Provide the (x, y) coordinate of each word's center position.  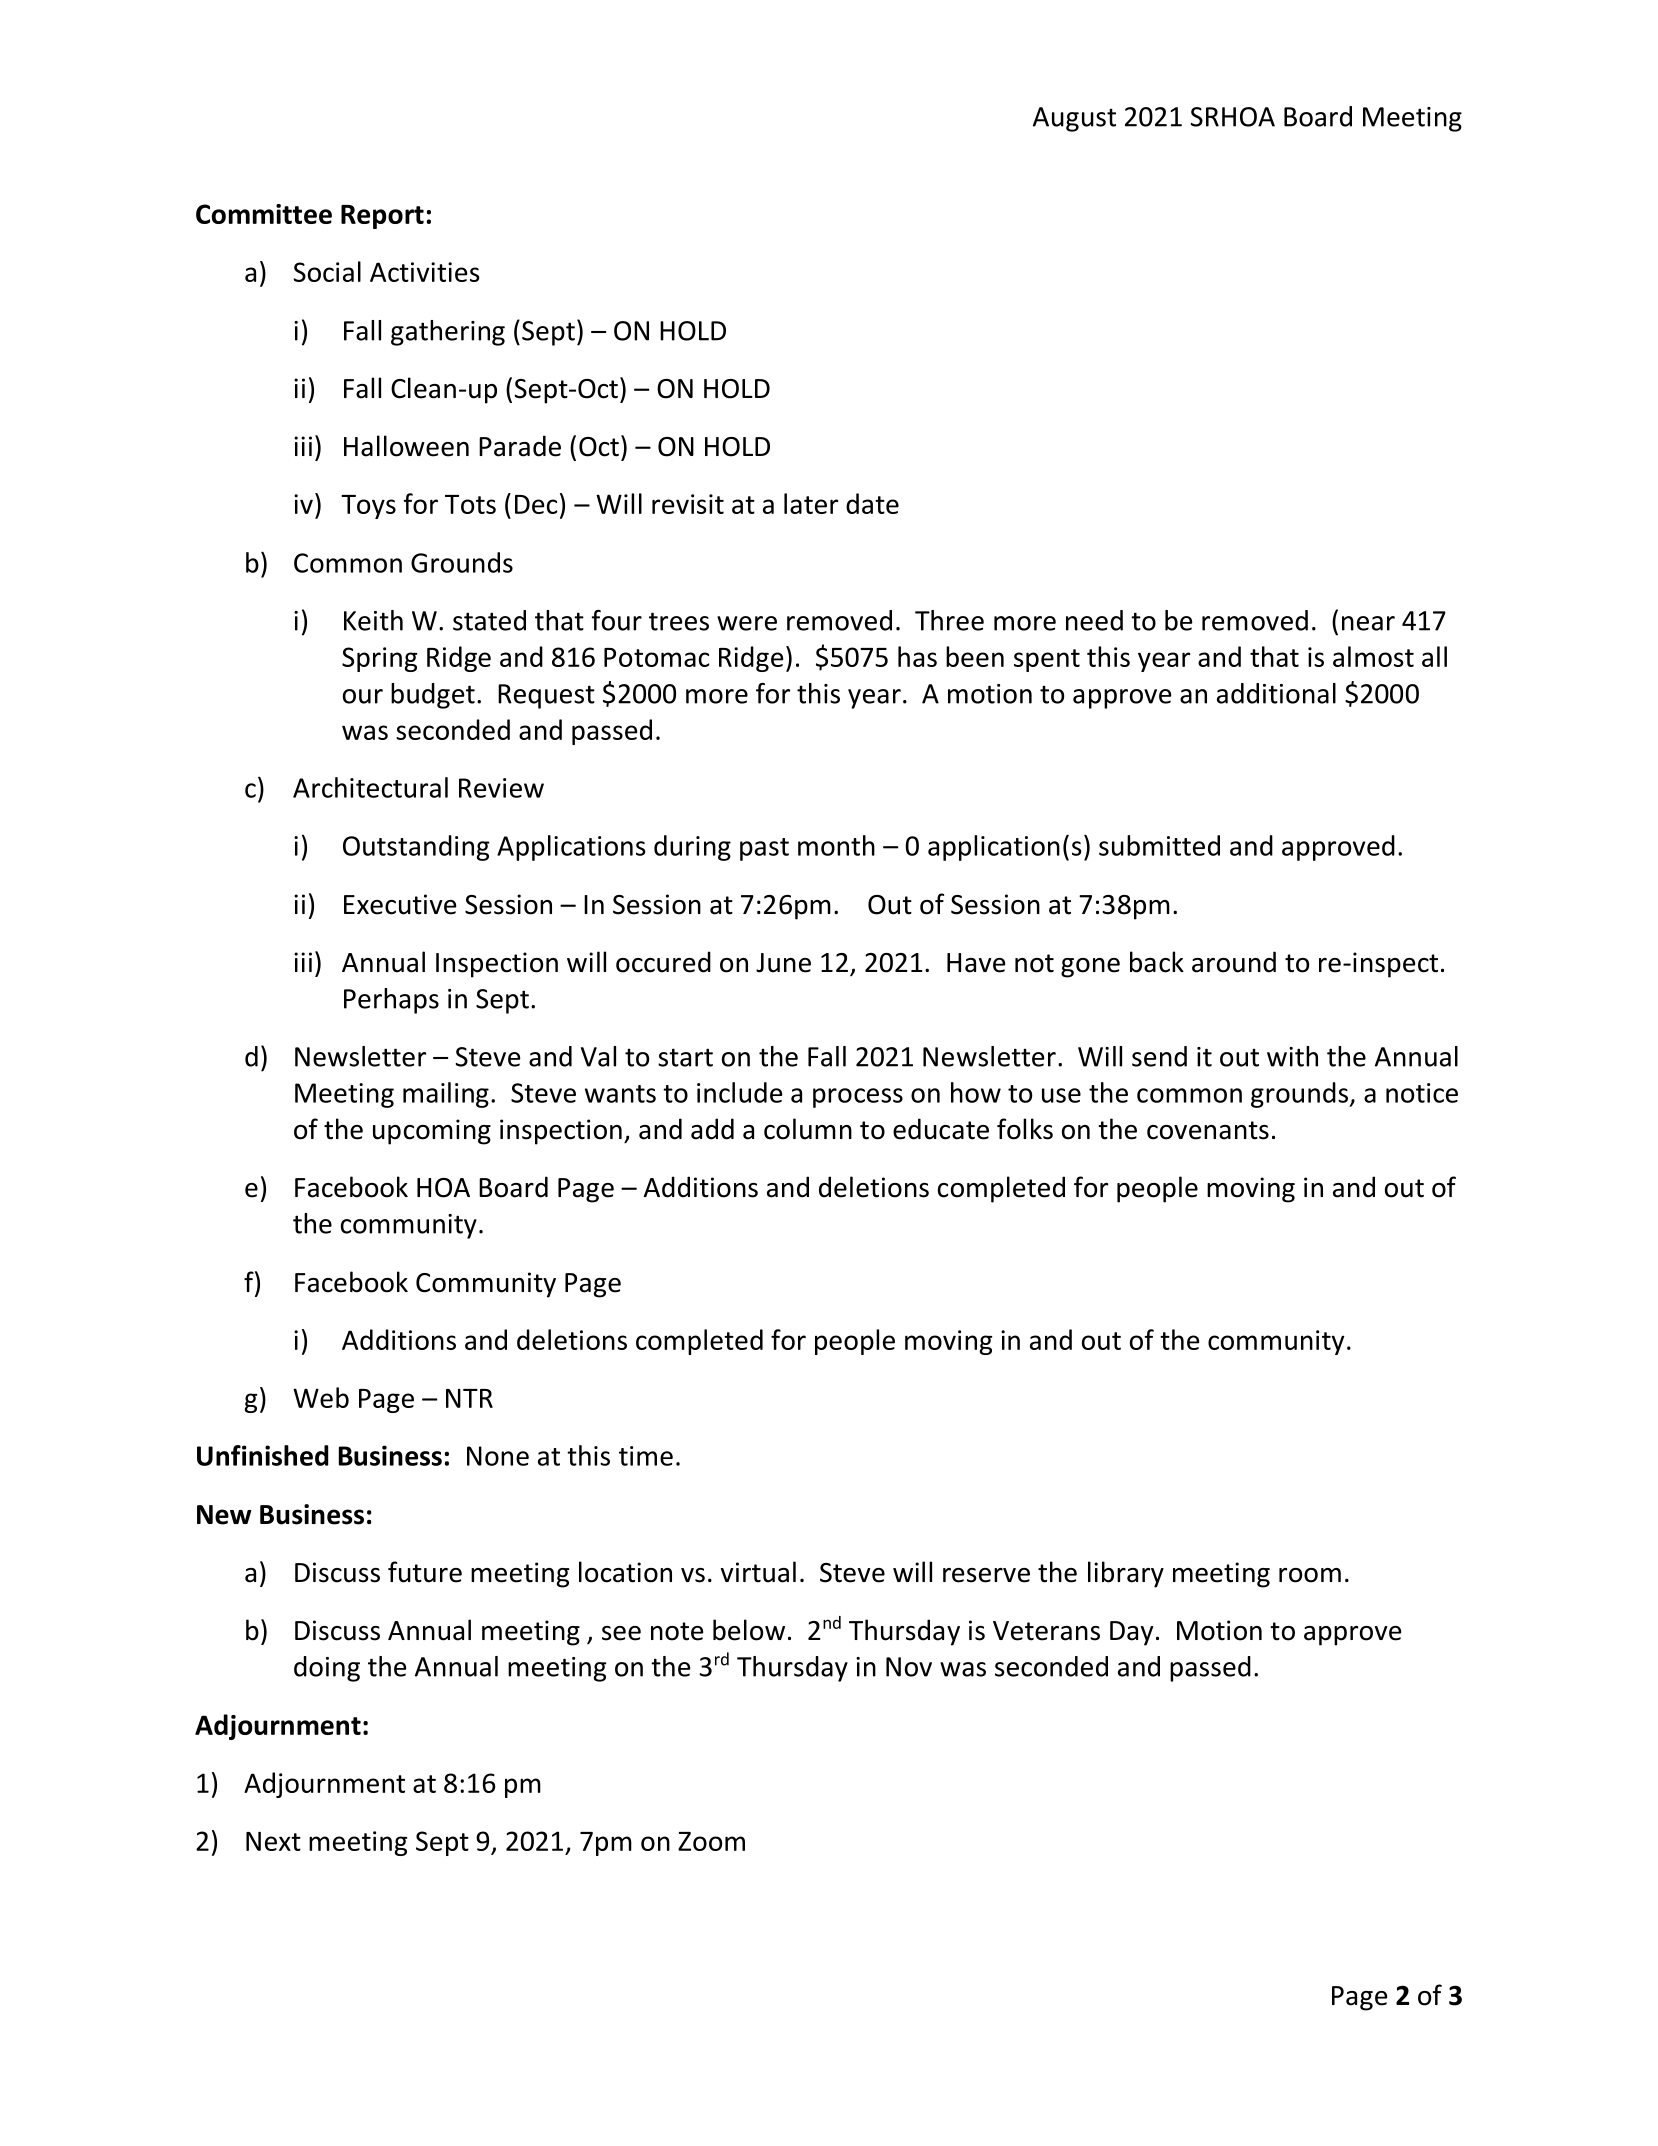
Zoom (711, 1841)
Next (273, 1841)
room (1310, 1575)
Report (382, 217)
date (872, 503)
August (1074, 119)
